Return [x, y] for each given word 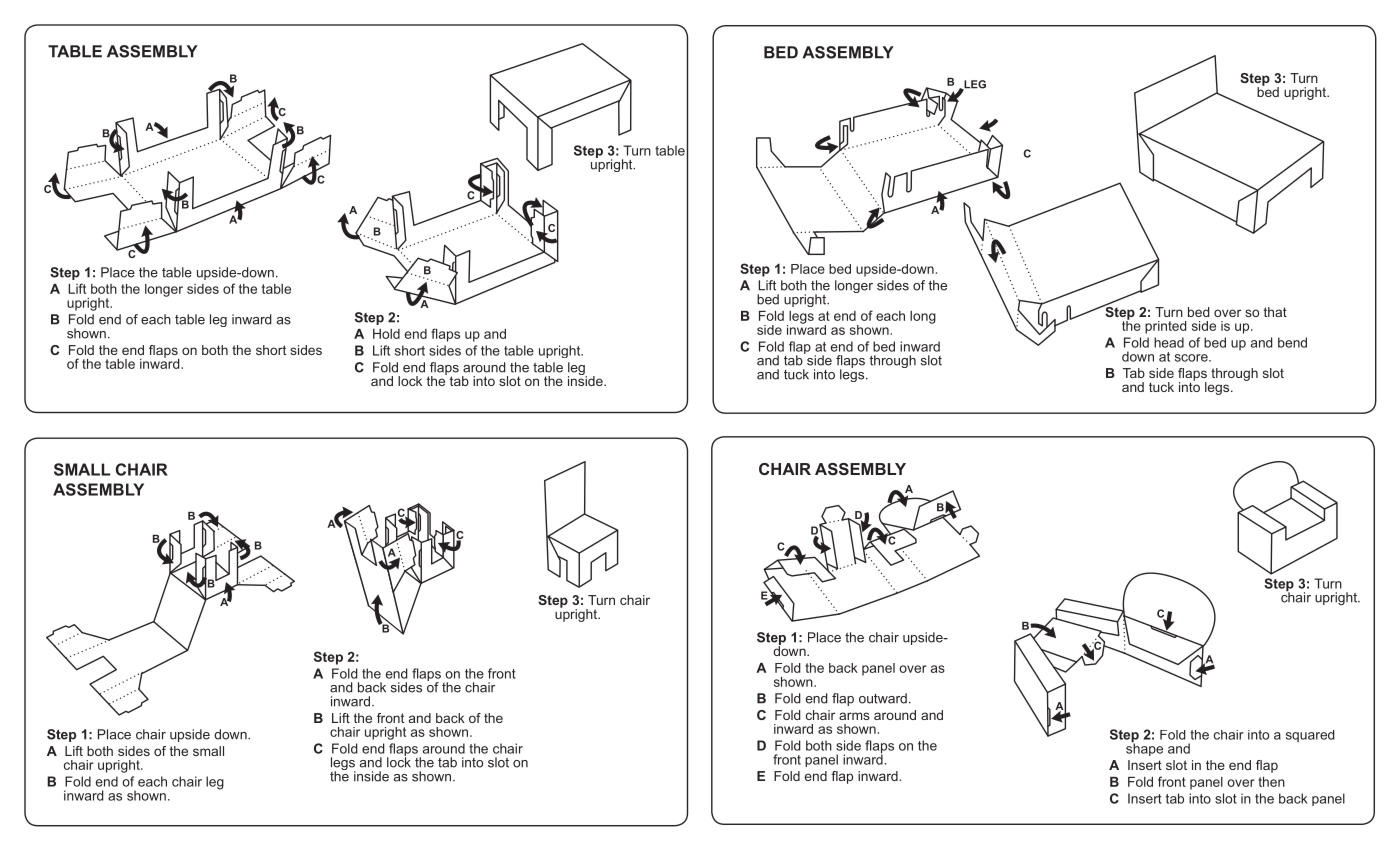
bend [1292, 342]
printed [1166, 327]
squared [1310, 736]
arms [854, 716]
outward [883, 698]
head [1169, 342]
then [1271, 782]
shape [1144, 748]
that [1275, 312]
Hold [386, 334]
